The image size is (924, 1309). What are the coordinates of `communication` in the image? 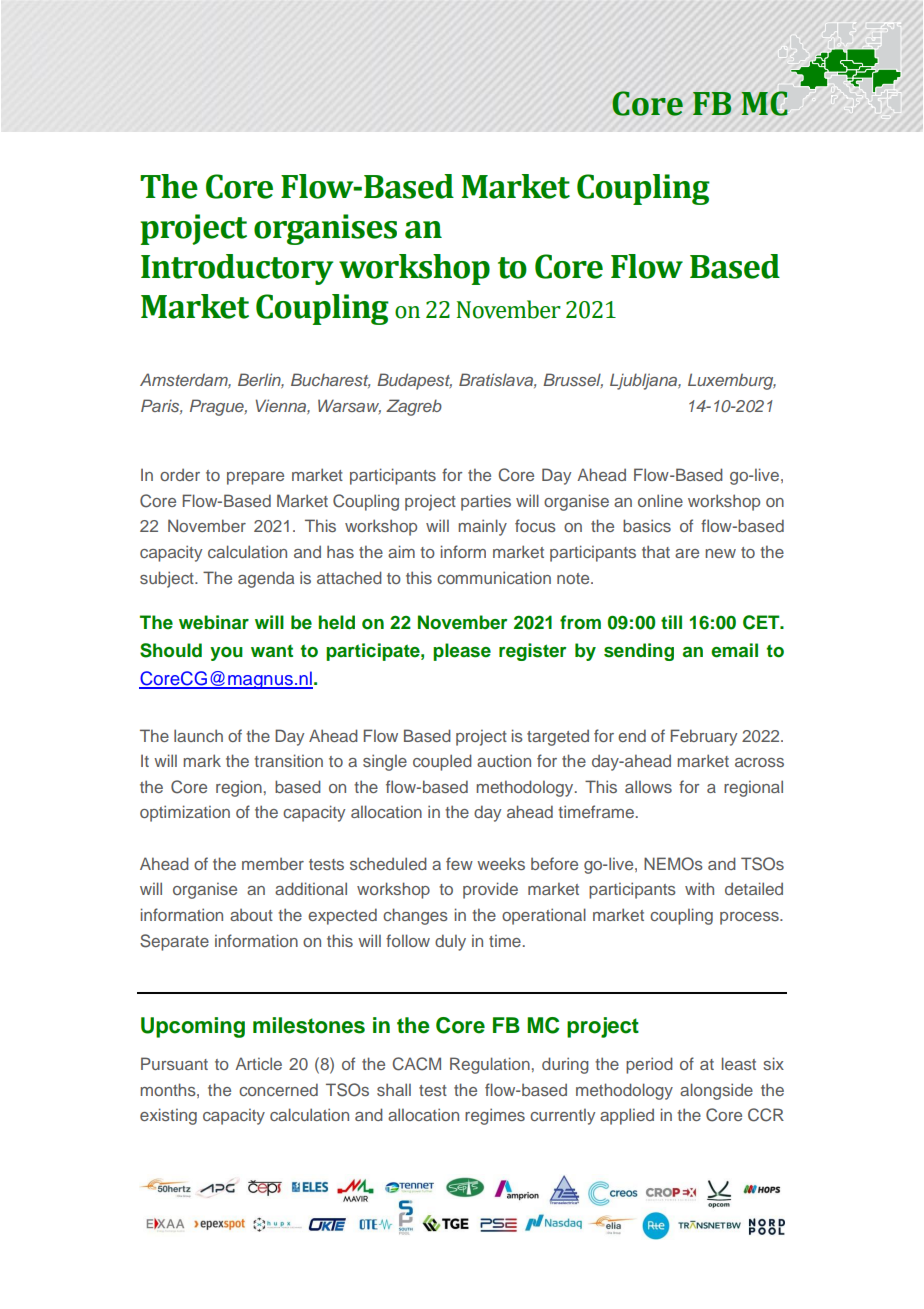 It's located at (494, 577).
